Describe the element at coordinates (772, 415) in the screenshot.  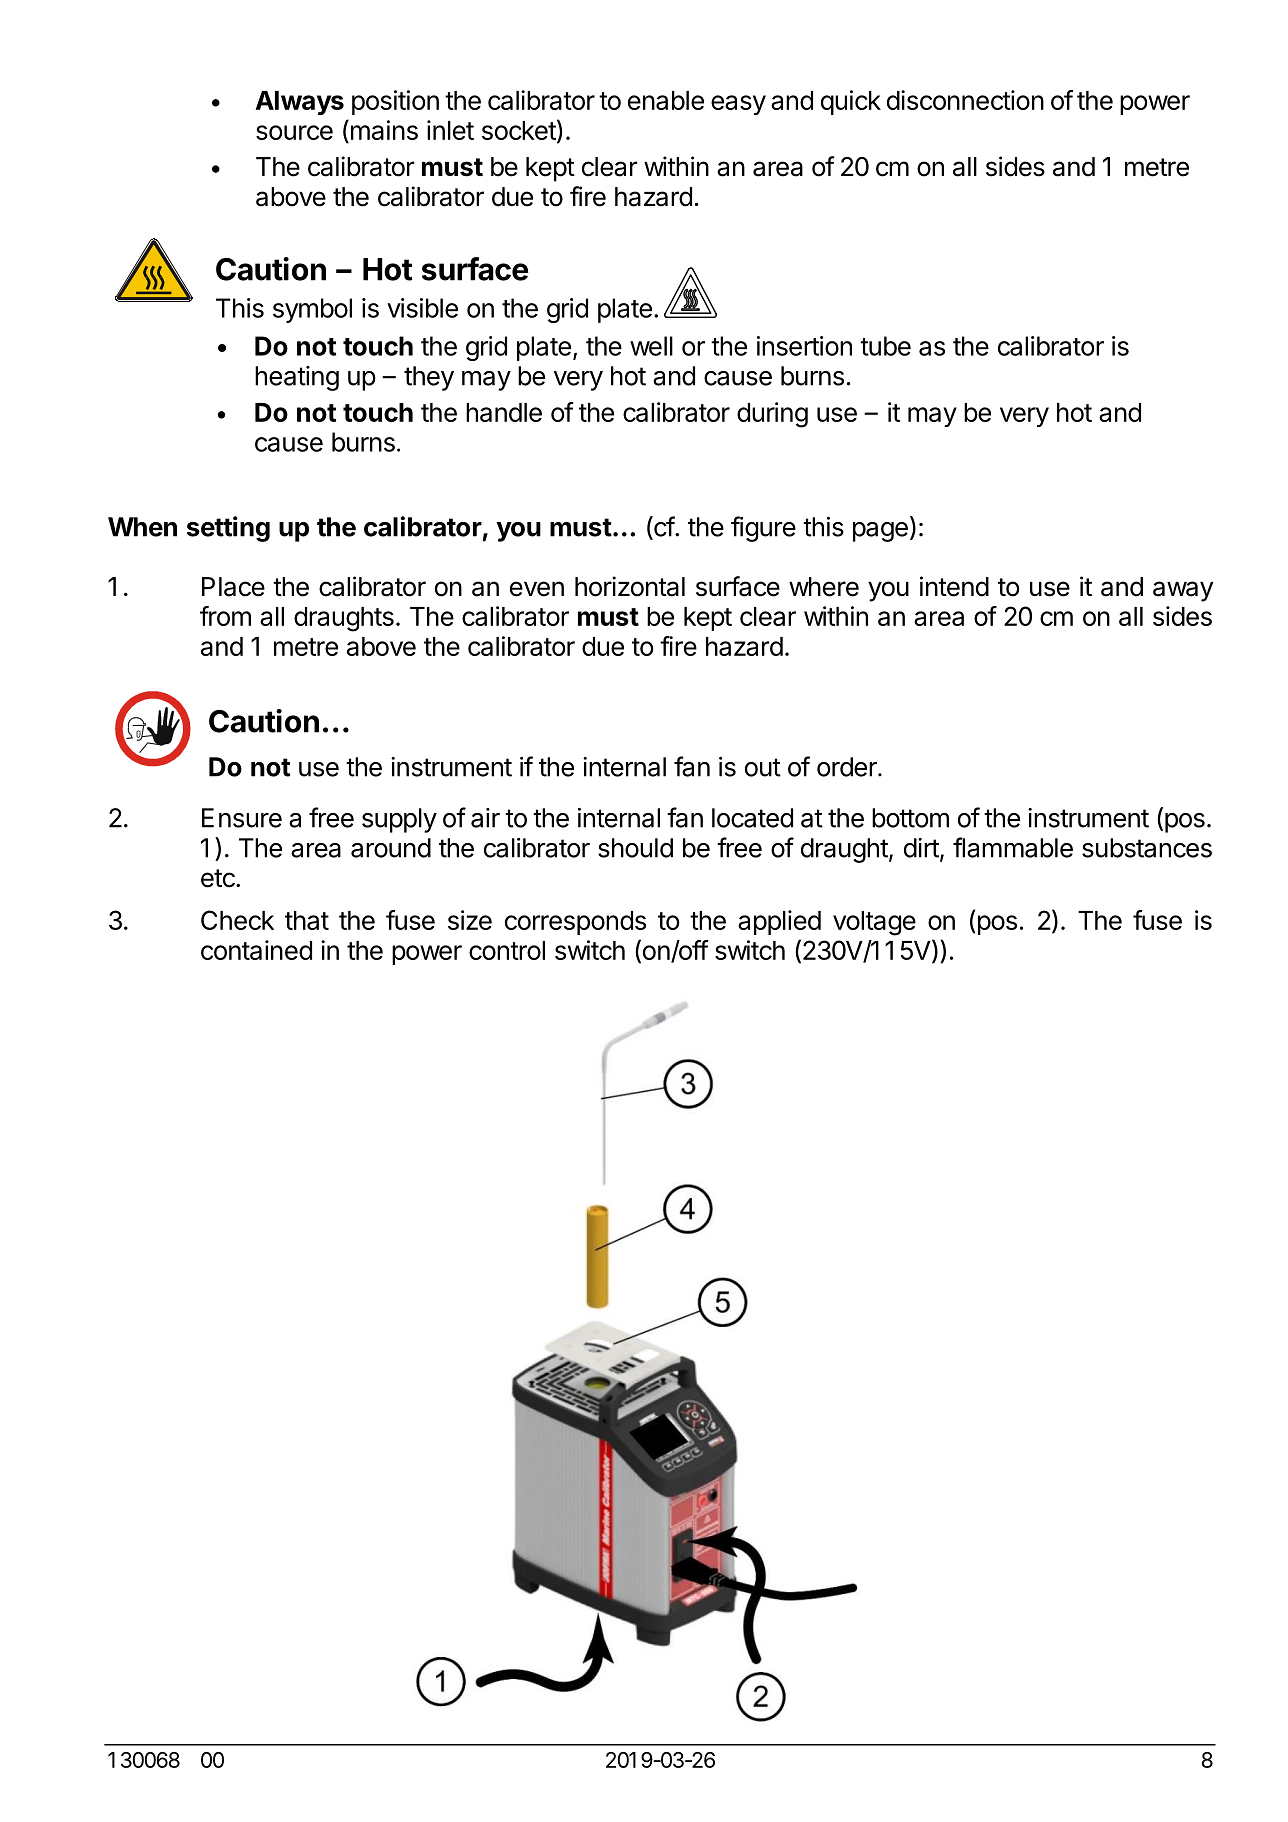
I see `during` at that location.
